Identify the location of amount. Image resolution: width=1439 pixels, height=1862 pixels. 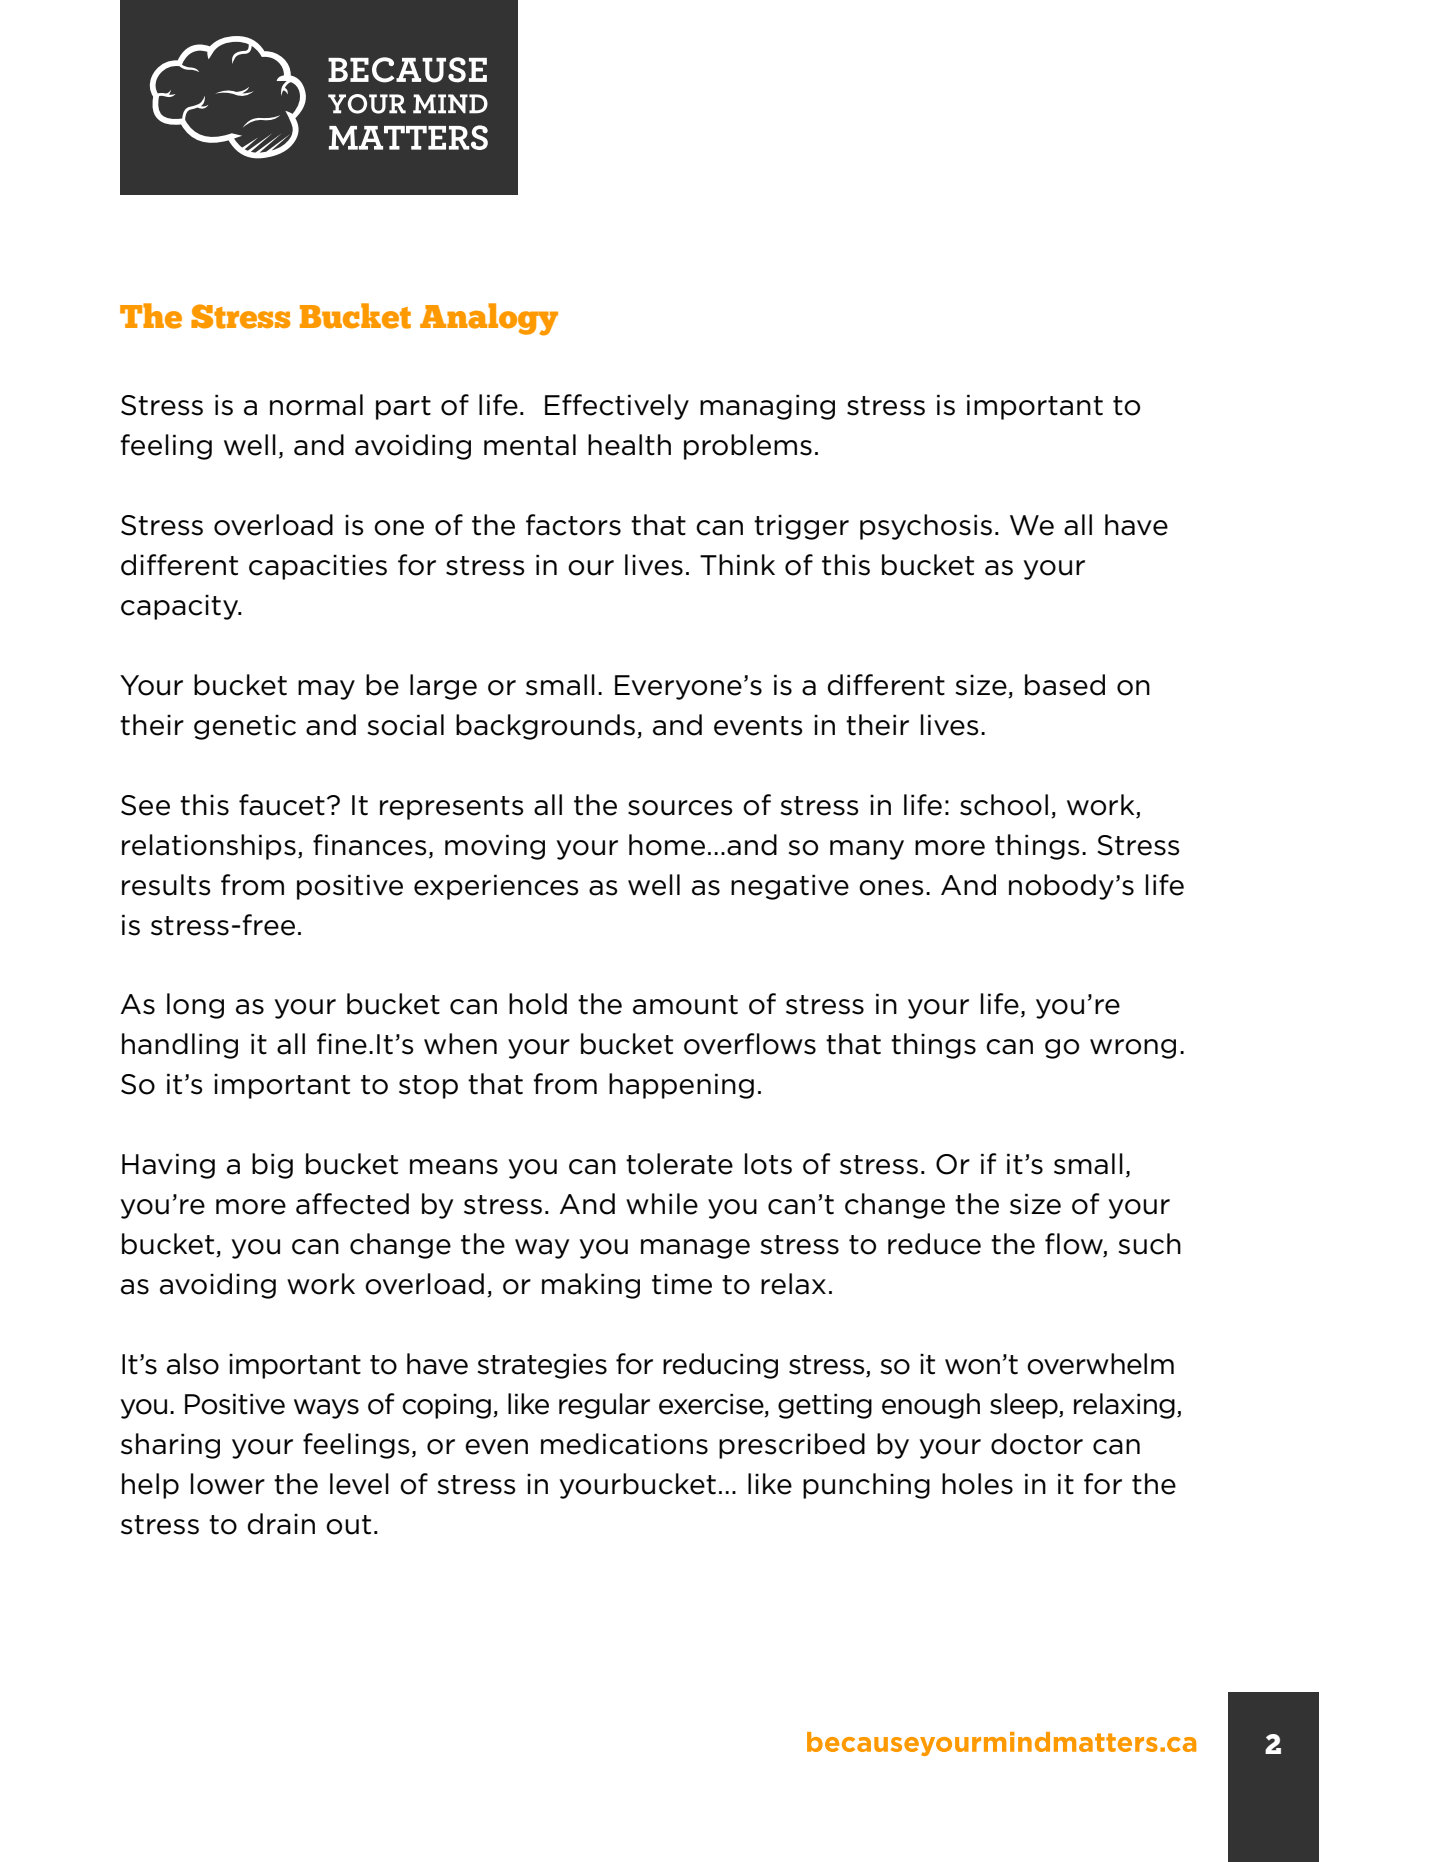
(685, 1005).
